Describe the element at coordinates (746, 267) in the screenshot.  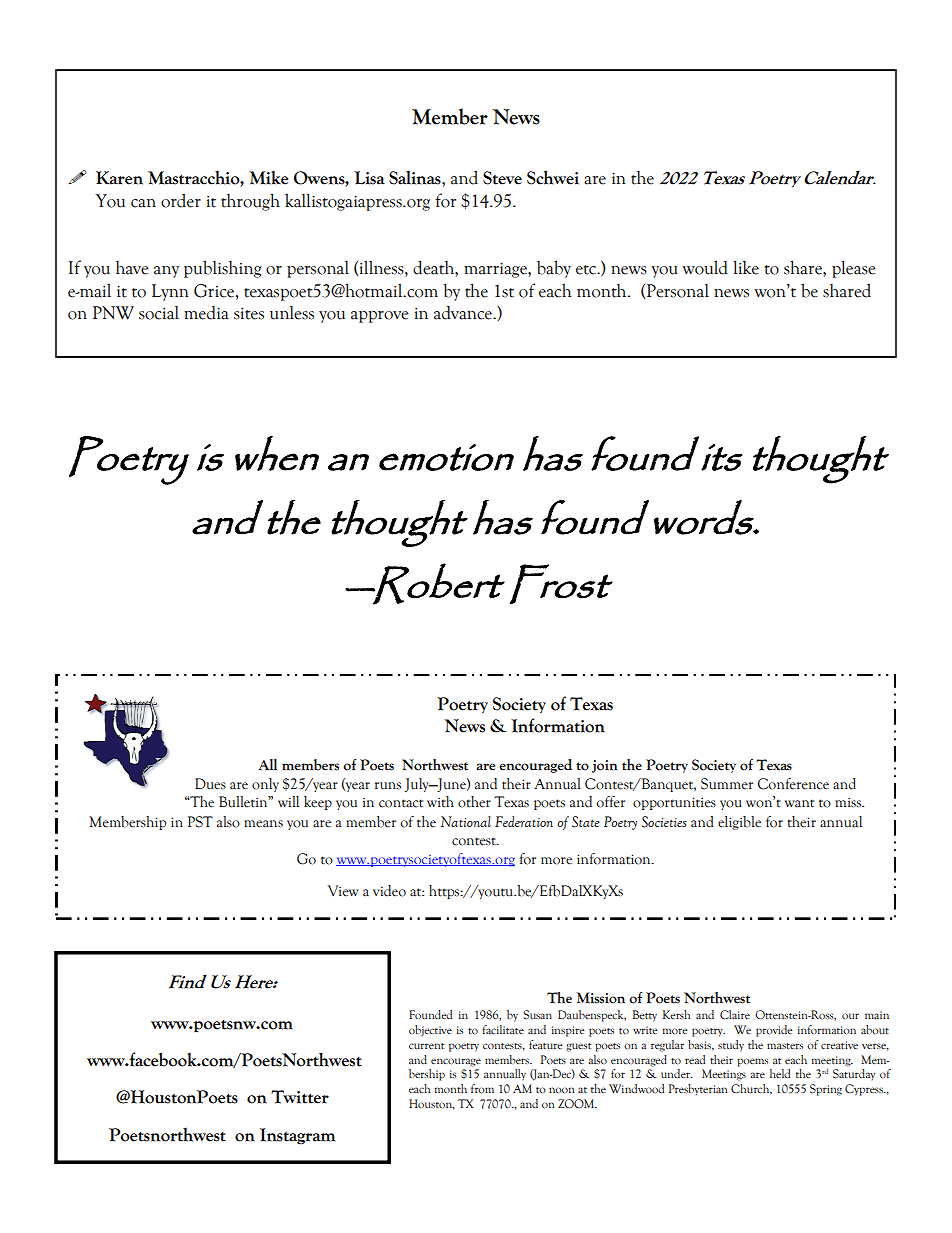
I see `like` at that location.
